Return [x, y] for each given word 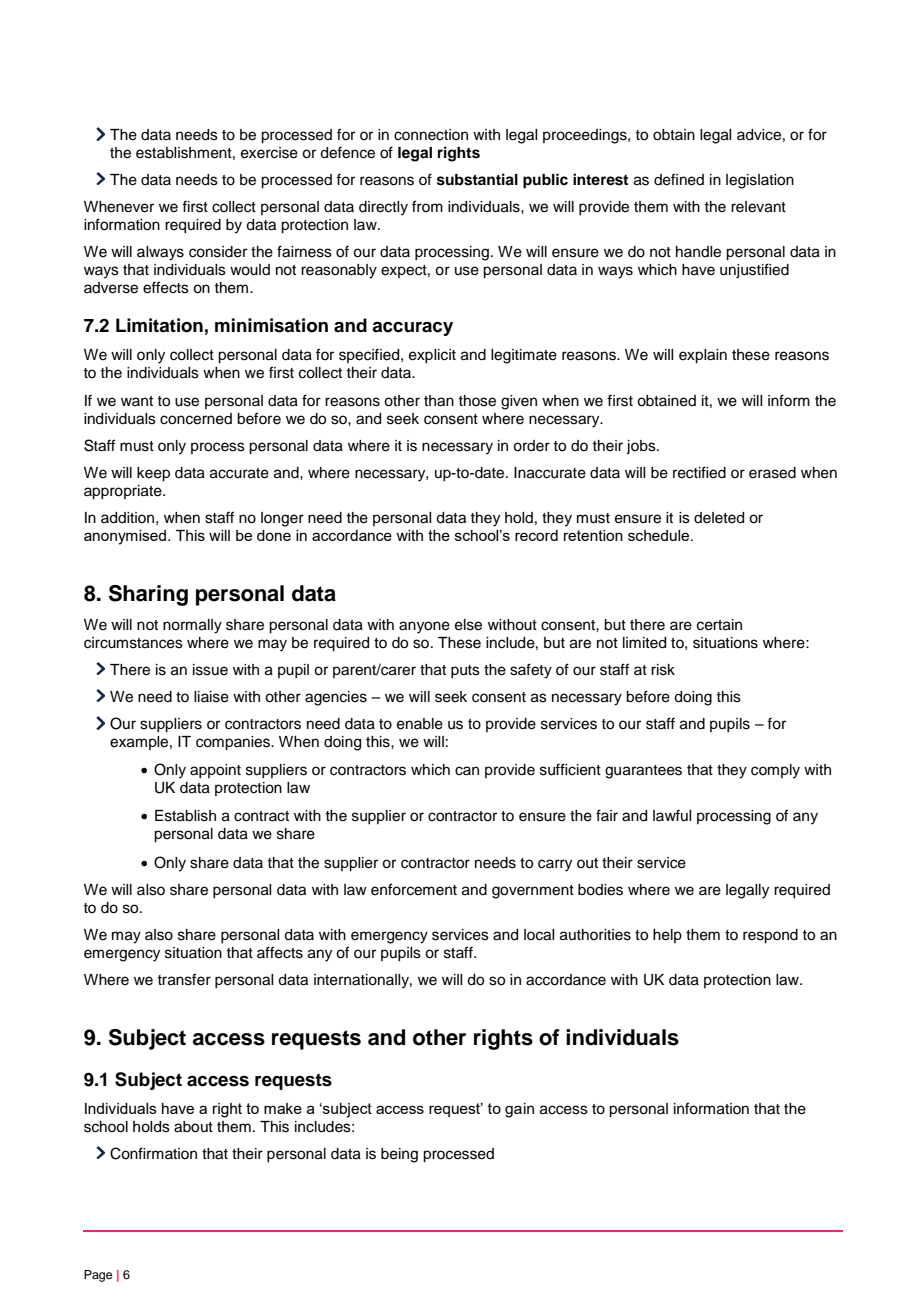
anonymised [126, 537]
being [399, 1155]
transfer [184, 979]
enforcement [414, 889]
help [667, 936]
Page [98, 1276]
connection [431, 135]
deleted [719, 518]
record [536, 535]
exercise [269, 153]
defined [679, 179]
